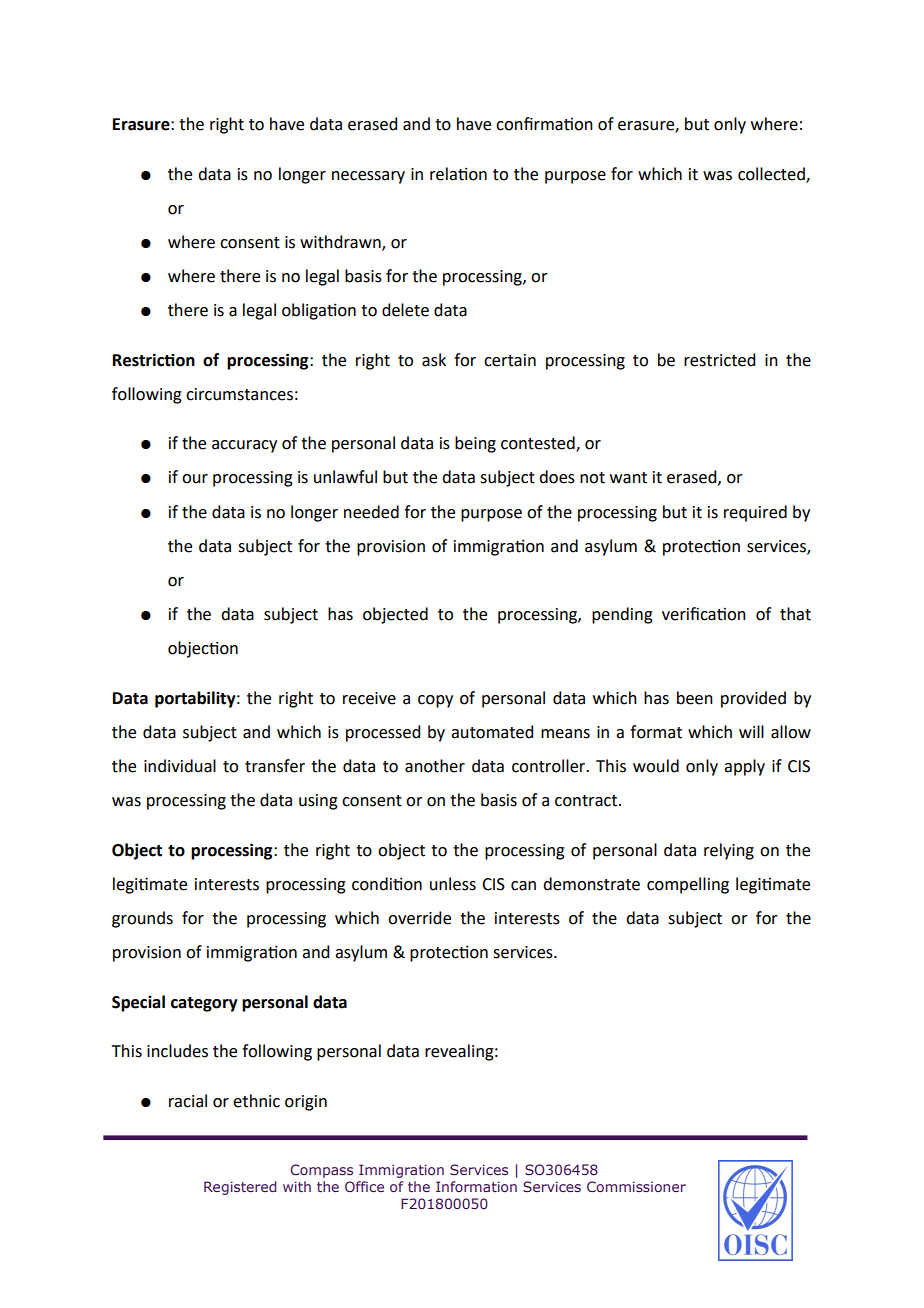  What do you see at coordinates (142, 919) in the screenshot?
I see `grounds` at bounding box center [142, 919].
